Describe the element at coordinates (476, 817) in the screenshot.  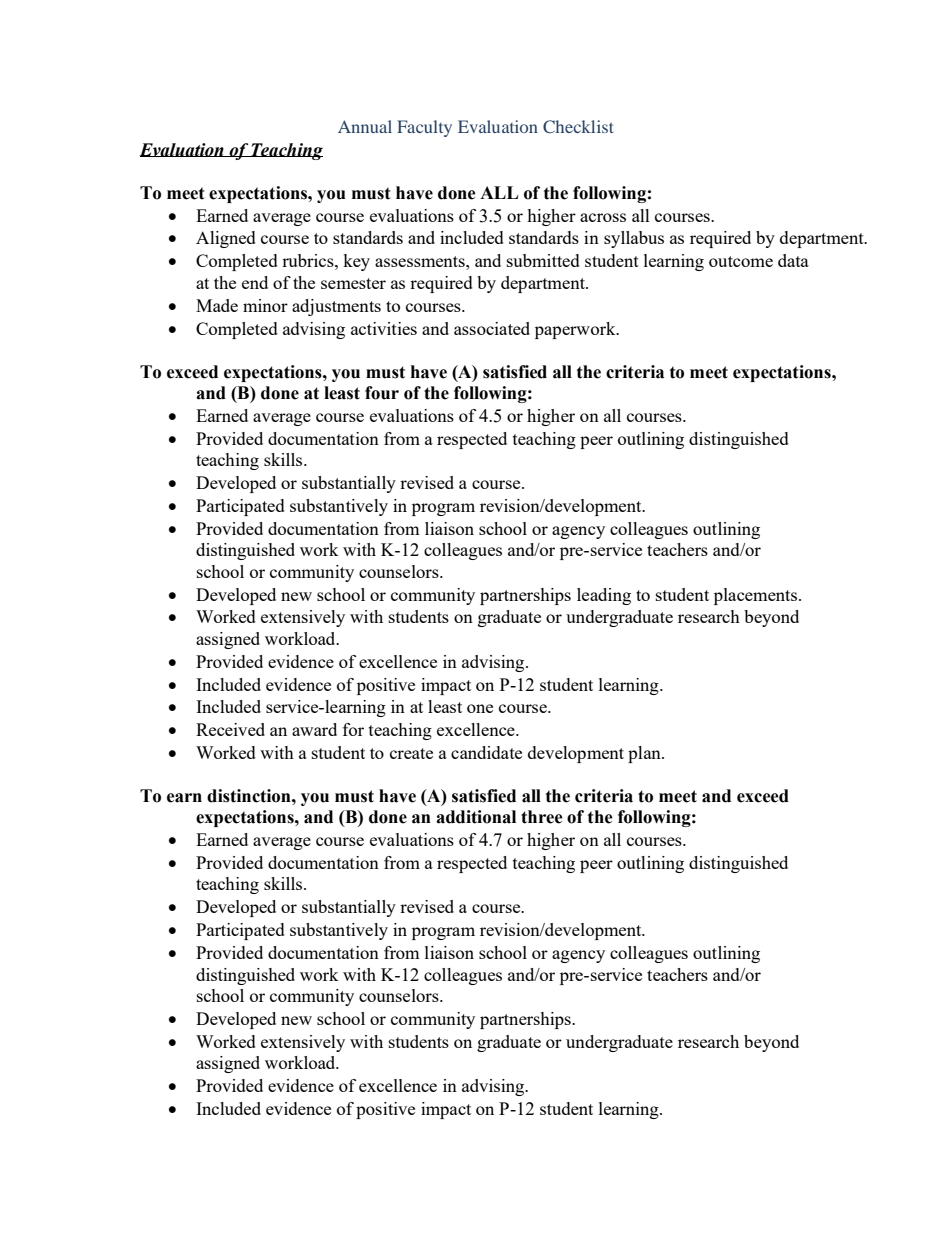
I see `additional` at that location.
